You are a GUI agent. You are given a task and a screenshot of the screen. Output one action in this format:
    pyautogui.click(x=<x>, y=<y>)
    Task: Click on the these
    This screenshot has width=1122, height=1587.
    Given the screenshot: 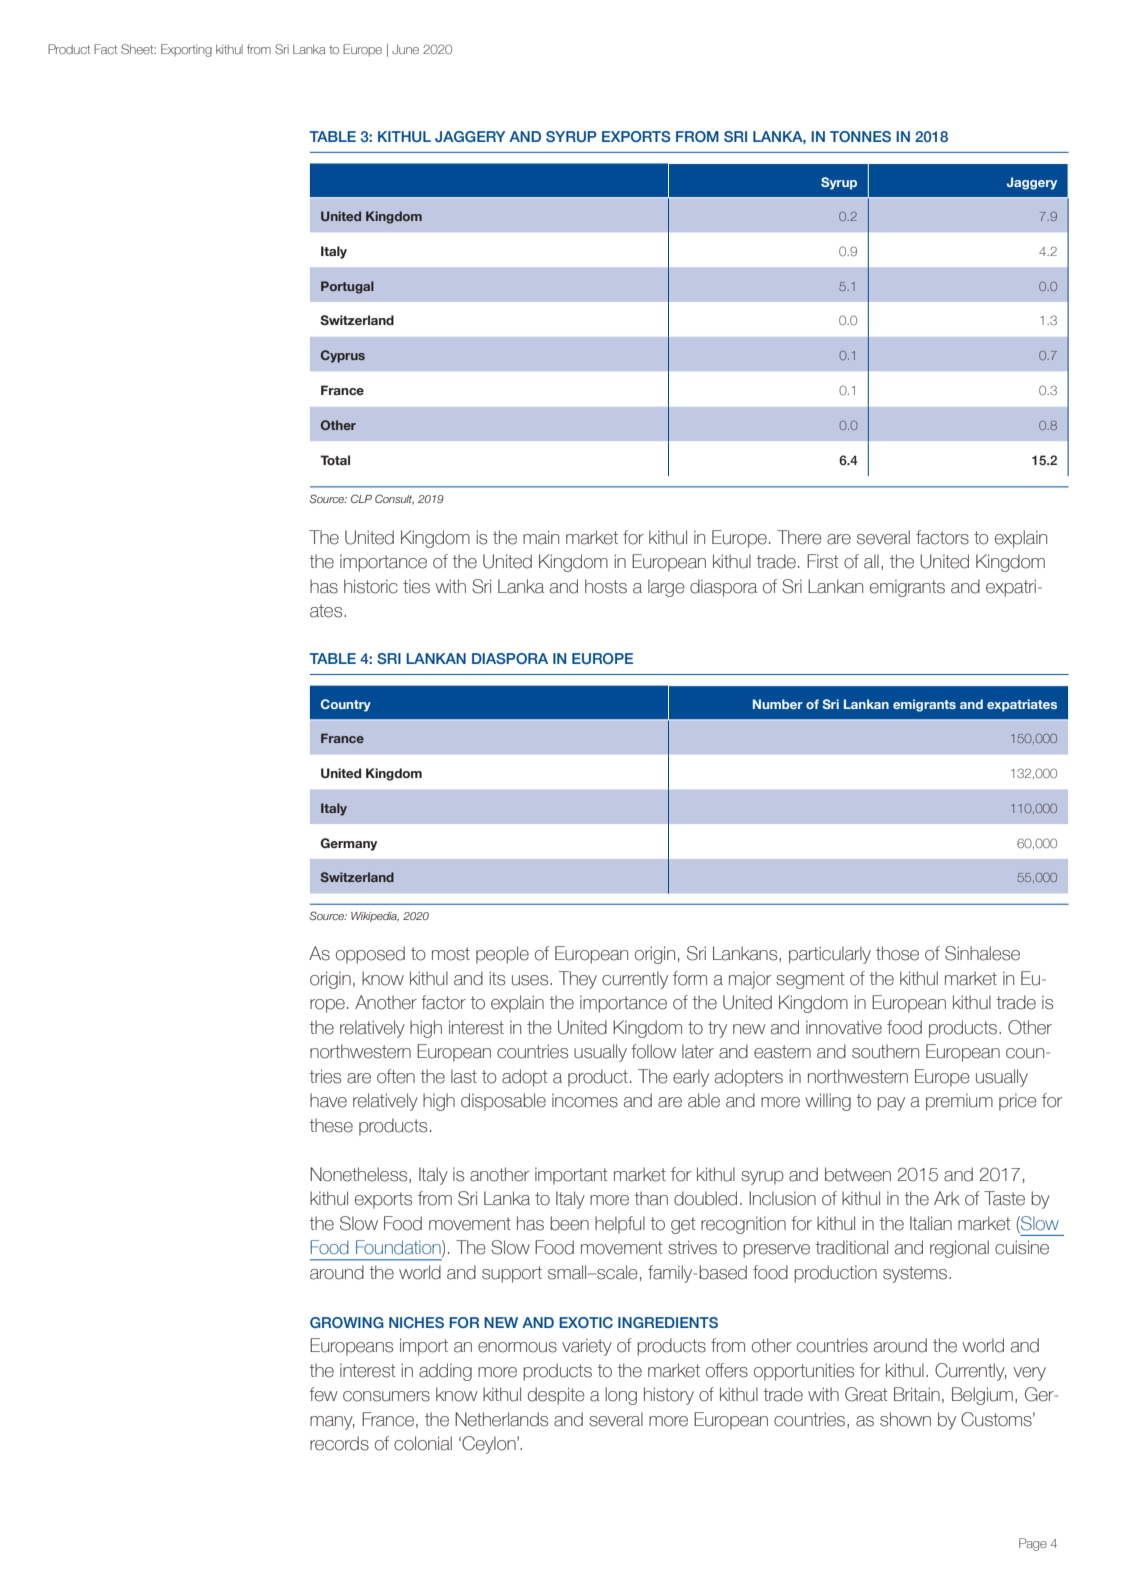 What is the action you would take?
    pyautogui.click(x=331, y=1125)
